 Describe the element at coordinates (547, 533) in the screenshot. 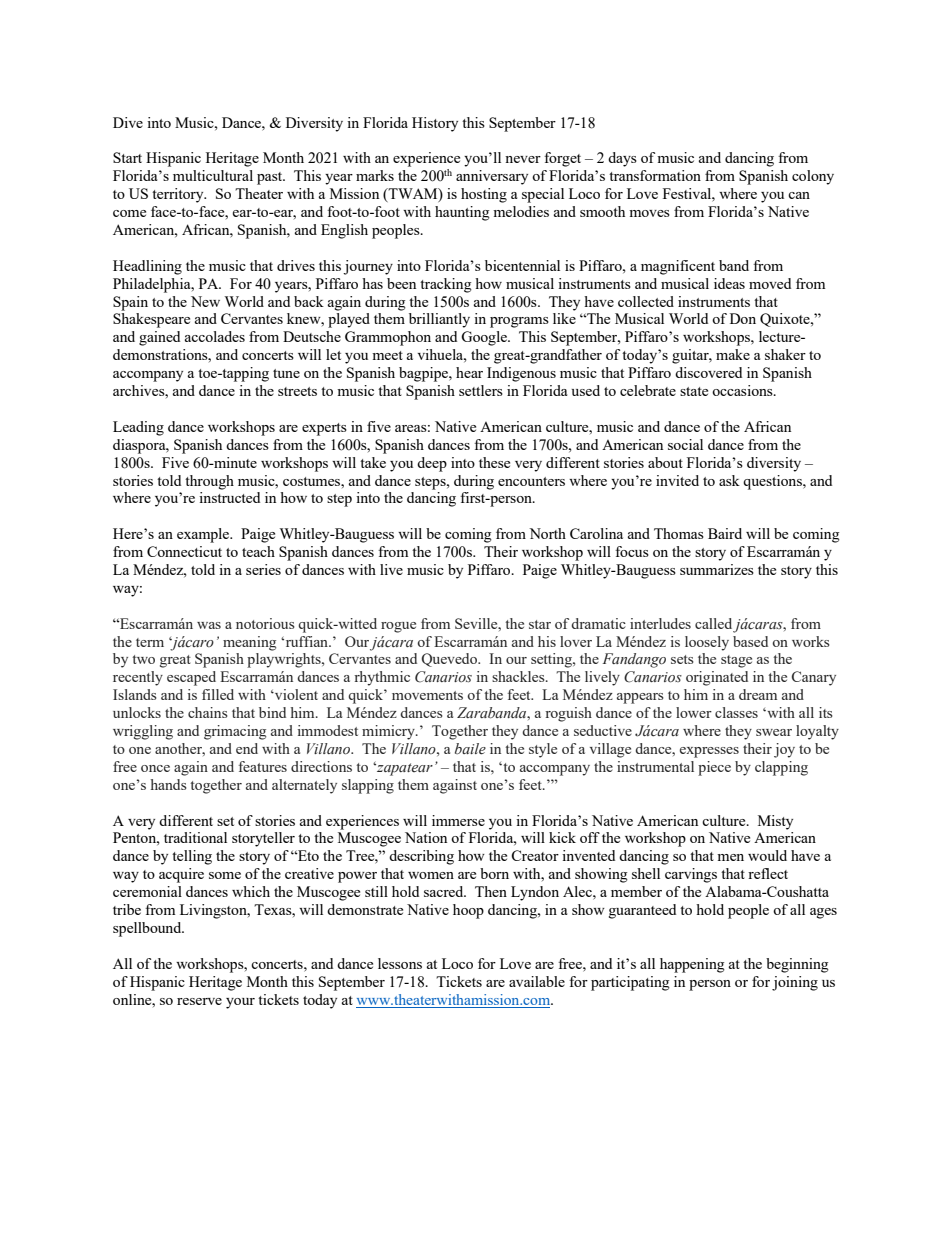

I see `North` at that location.
